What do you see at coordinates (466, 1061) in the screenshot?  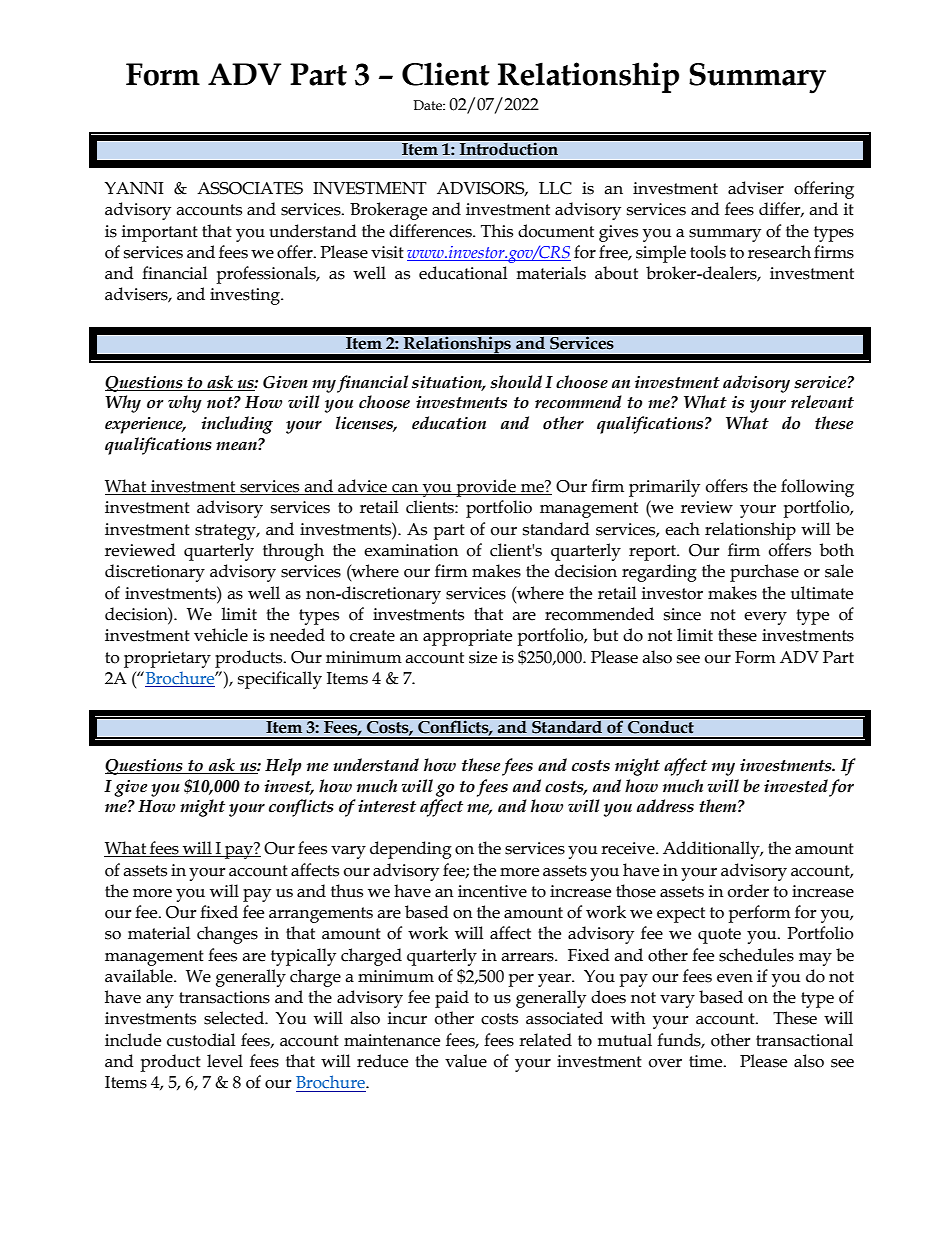 I see `value` at bounding box center [466, 1061].
